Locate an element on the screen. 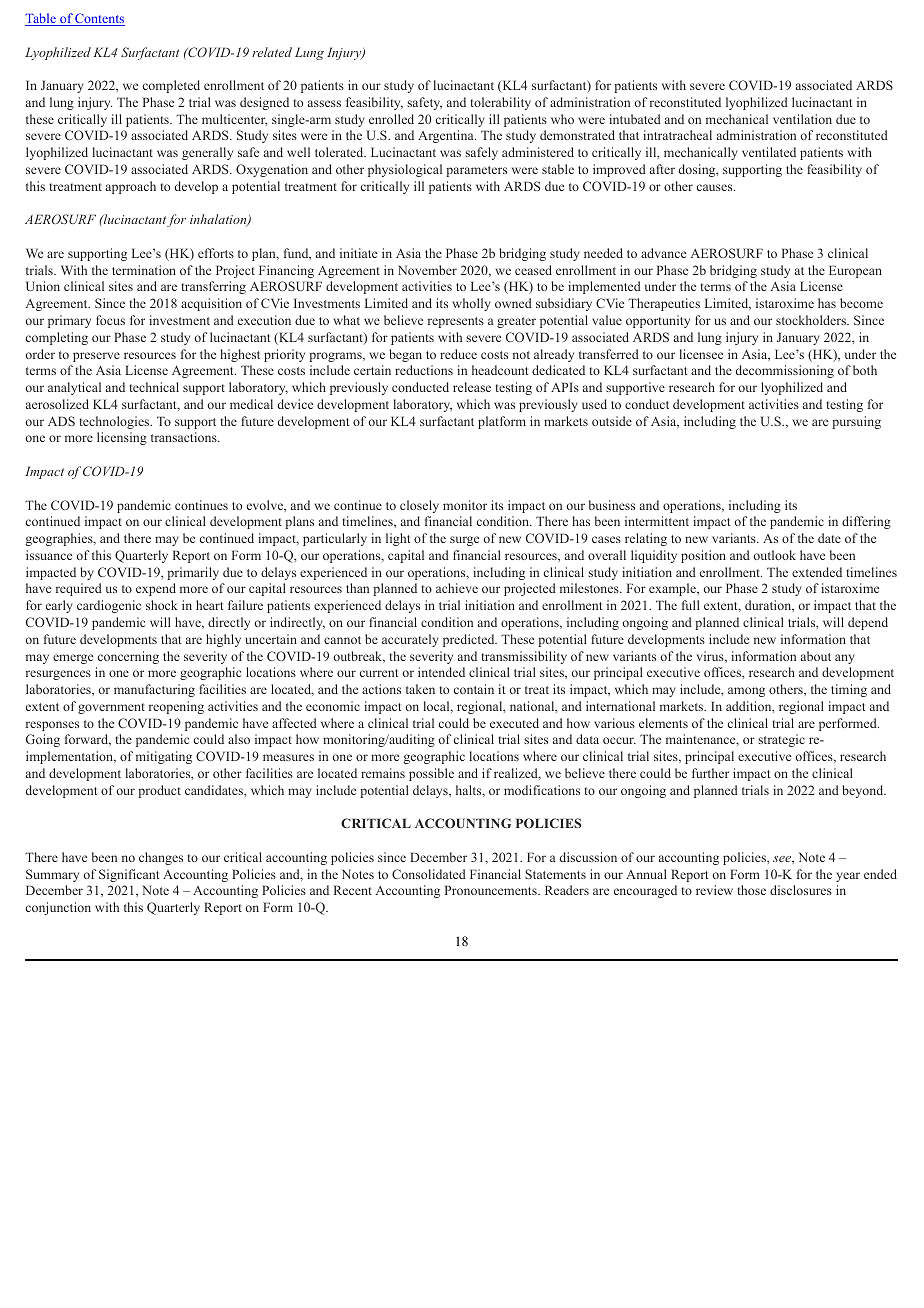 The width and height of the screenshot is (924, 1308). licensing is located at coordinates (122, 438).
